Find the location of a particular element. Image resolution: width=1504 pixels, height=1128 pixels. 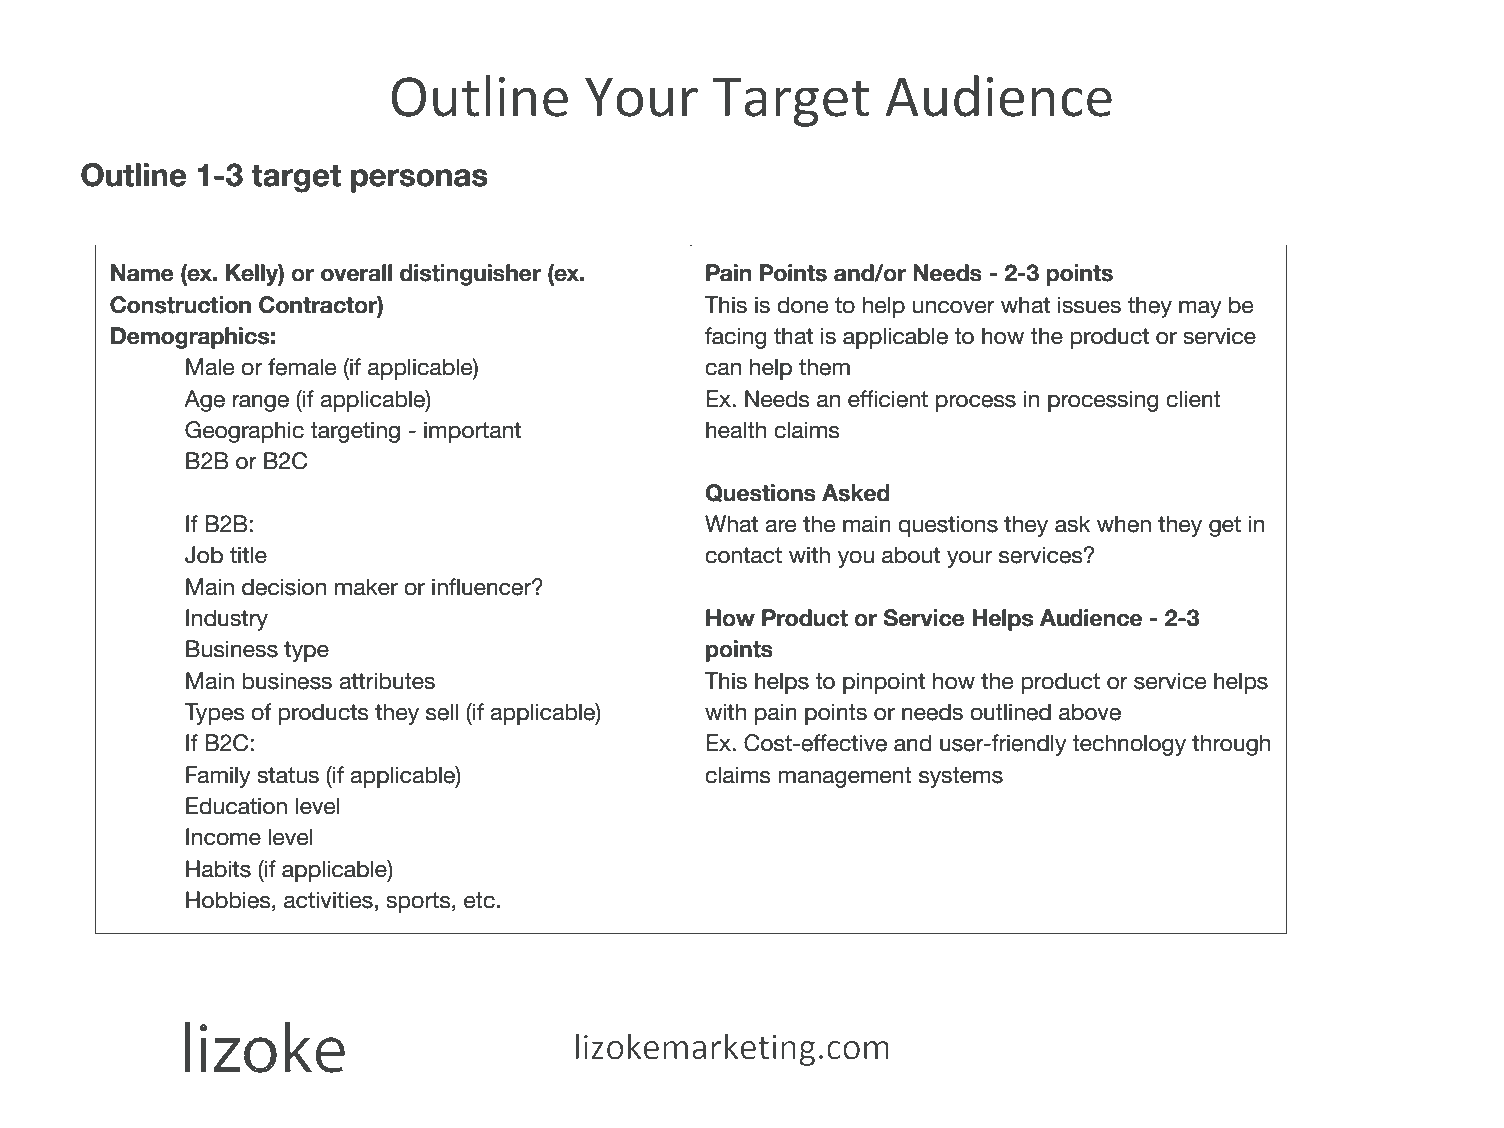

Habits is located at coordinates (218, 869).
